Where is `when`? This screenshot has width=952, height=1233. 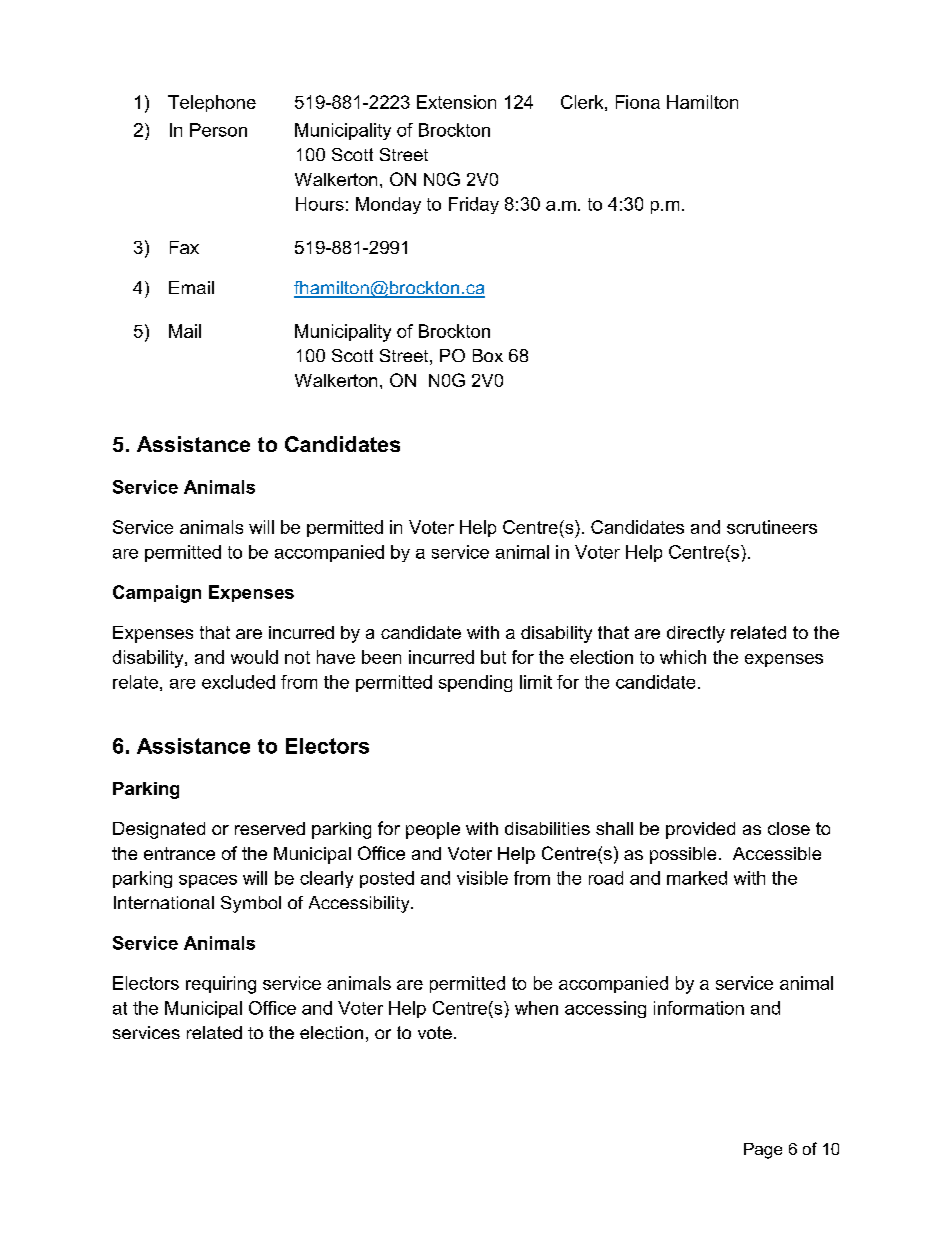 when is located at coordinates (536, 1008).
